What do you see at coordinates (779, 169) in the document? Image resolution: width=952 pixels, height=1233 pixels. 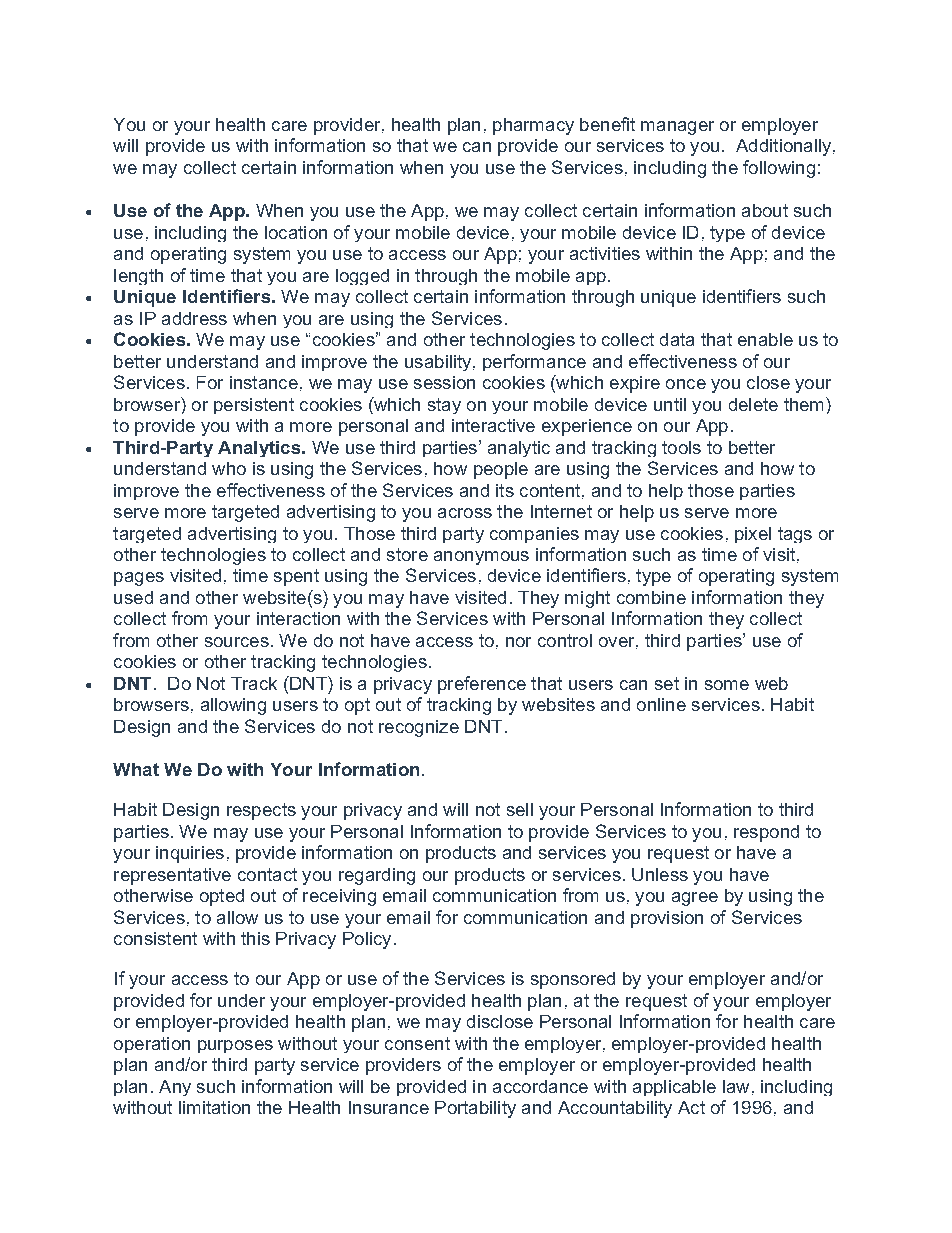 I see `following` at bounding box center [779, 169].
